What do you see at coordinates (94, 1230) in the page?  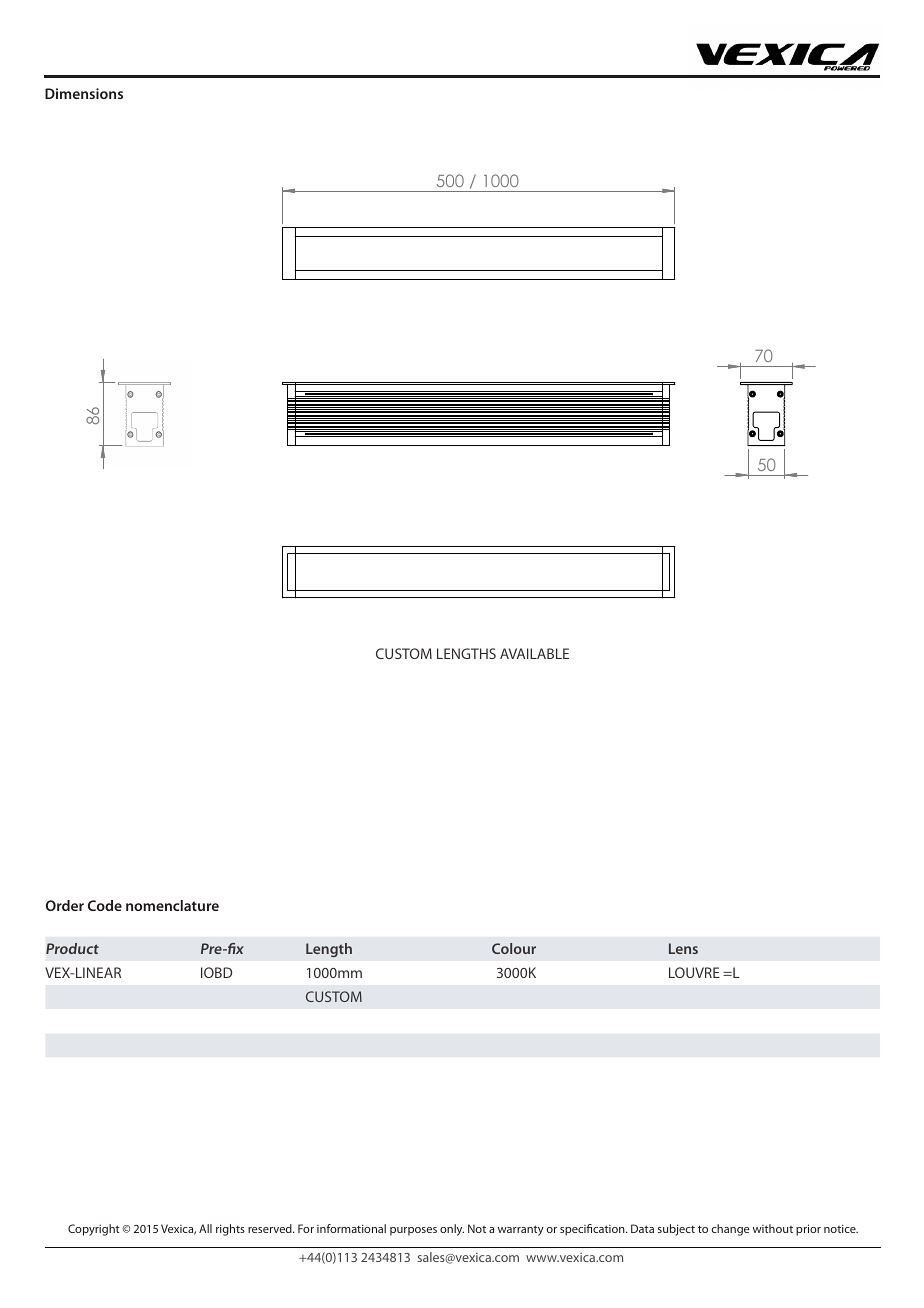 I see `Copyright` at bounding box center [94, 1230].
